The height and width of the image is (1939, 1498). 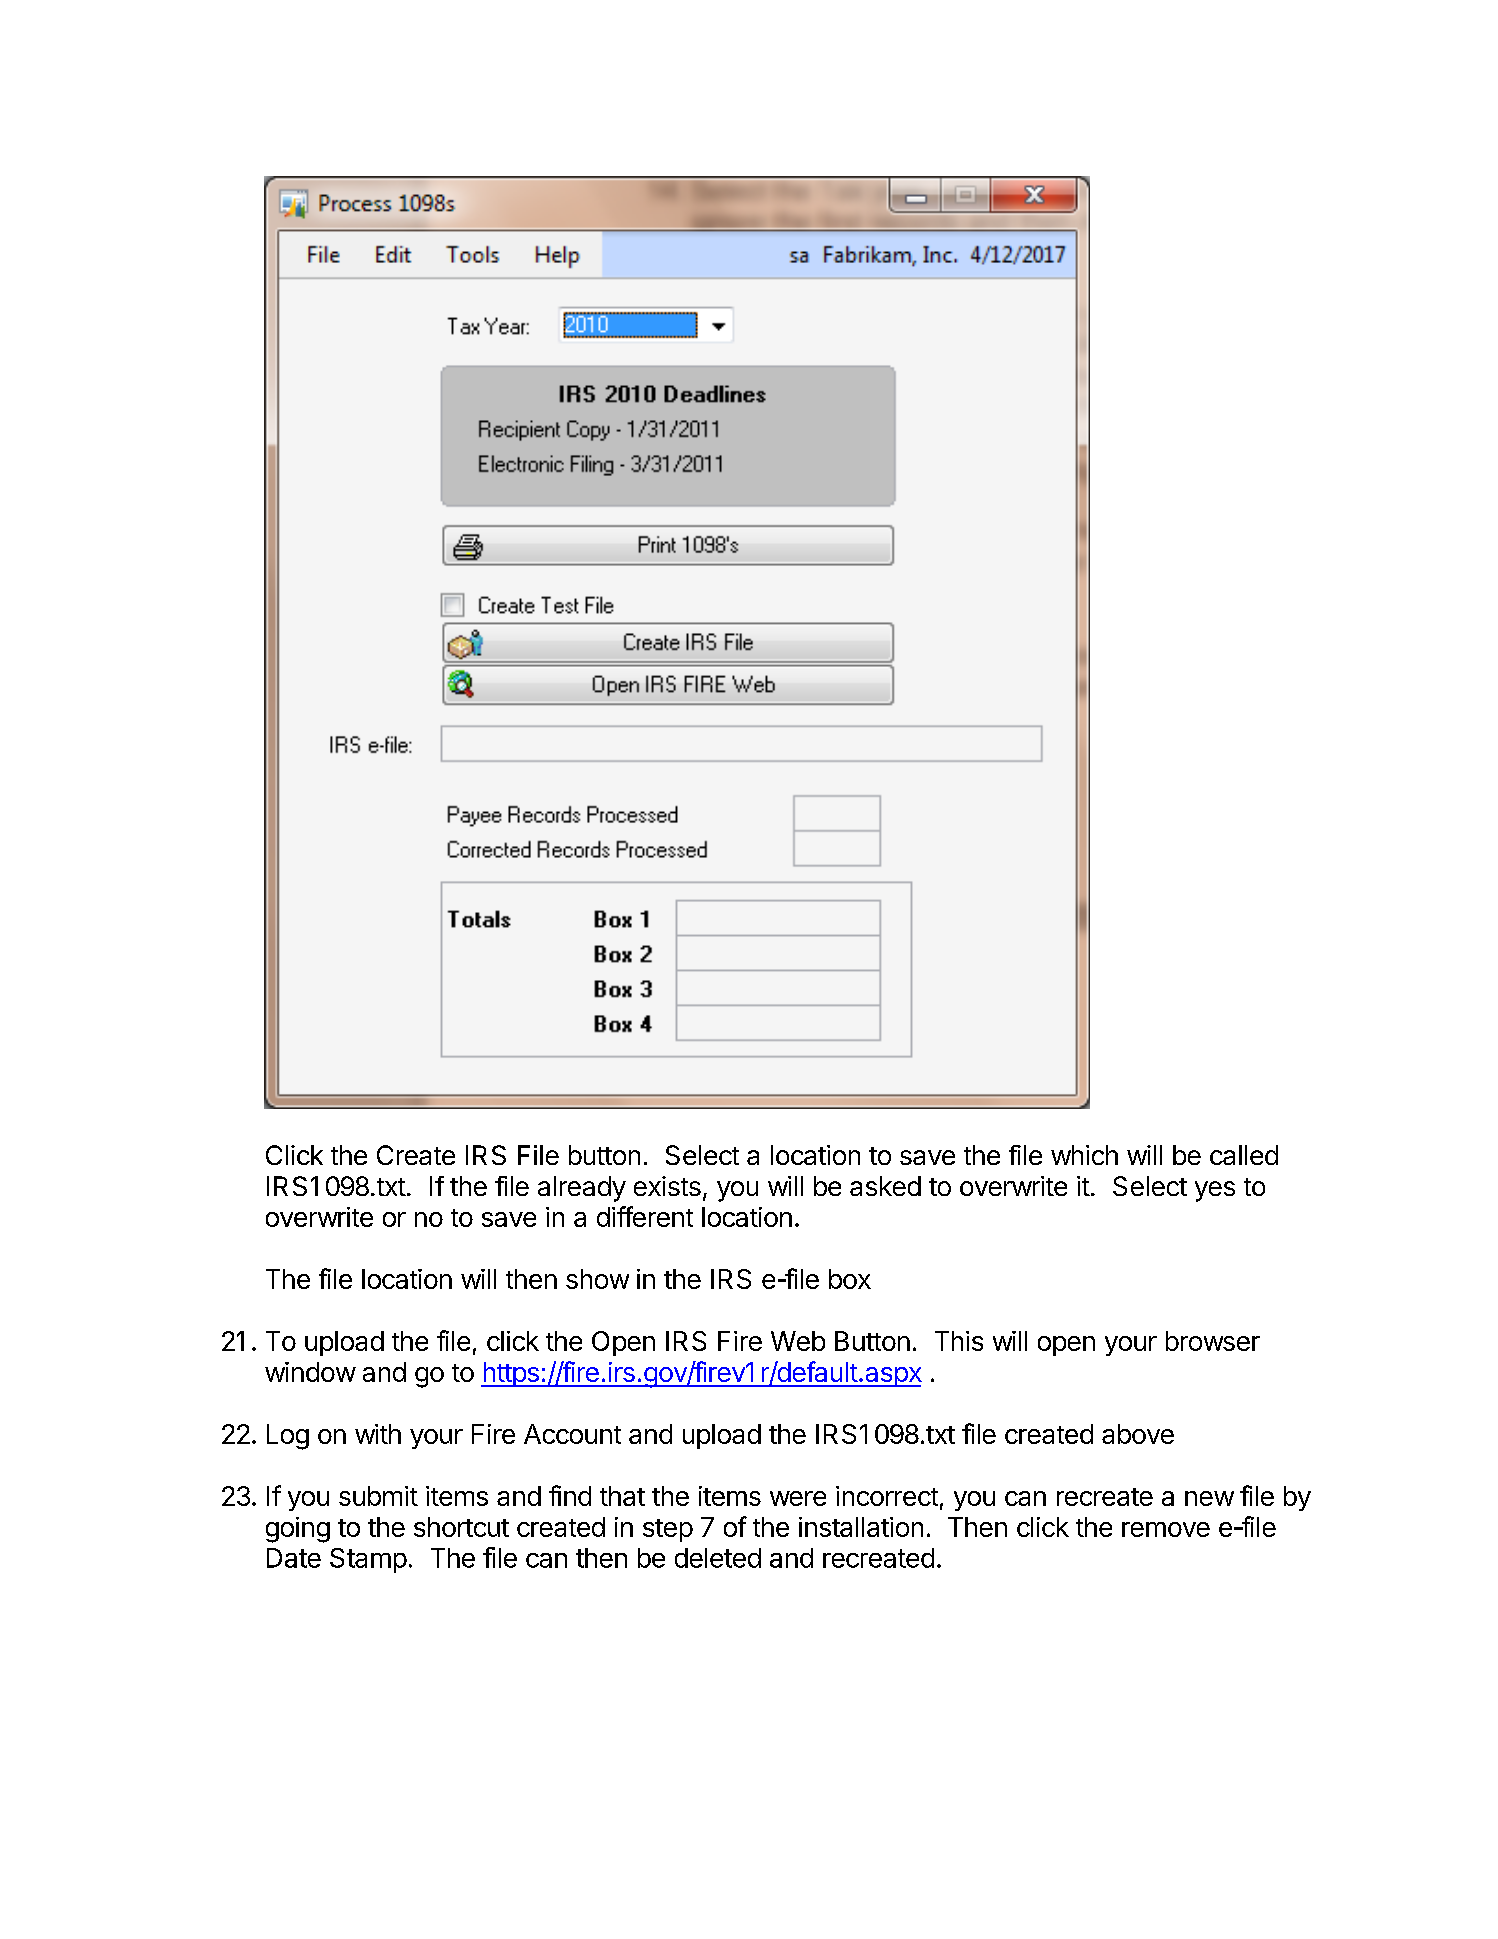 I want to click on box, so click(x=850, y=1279).
